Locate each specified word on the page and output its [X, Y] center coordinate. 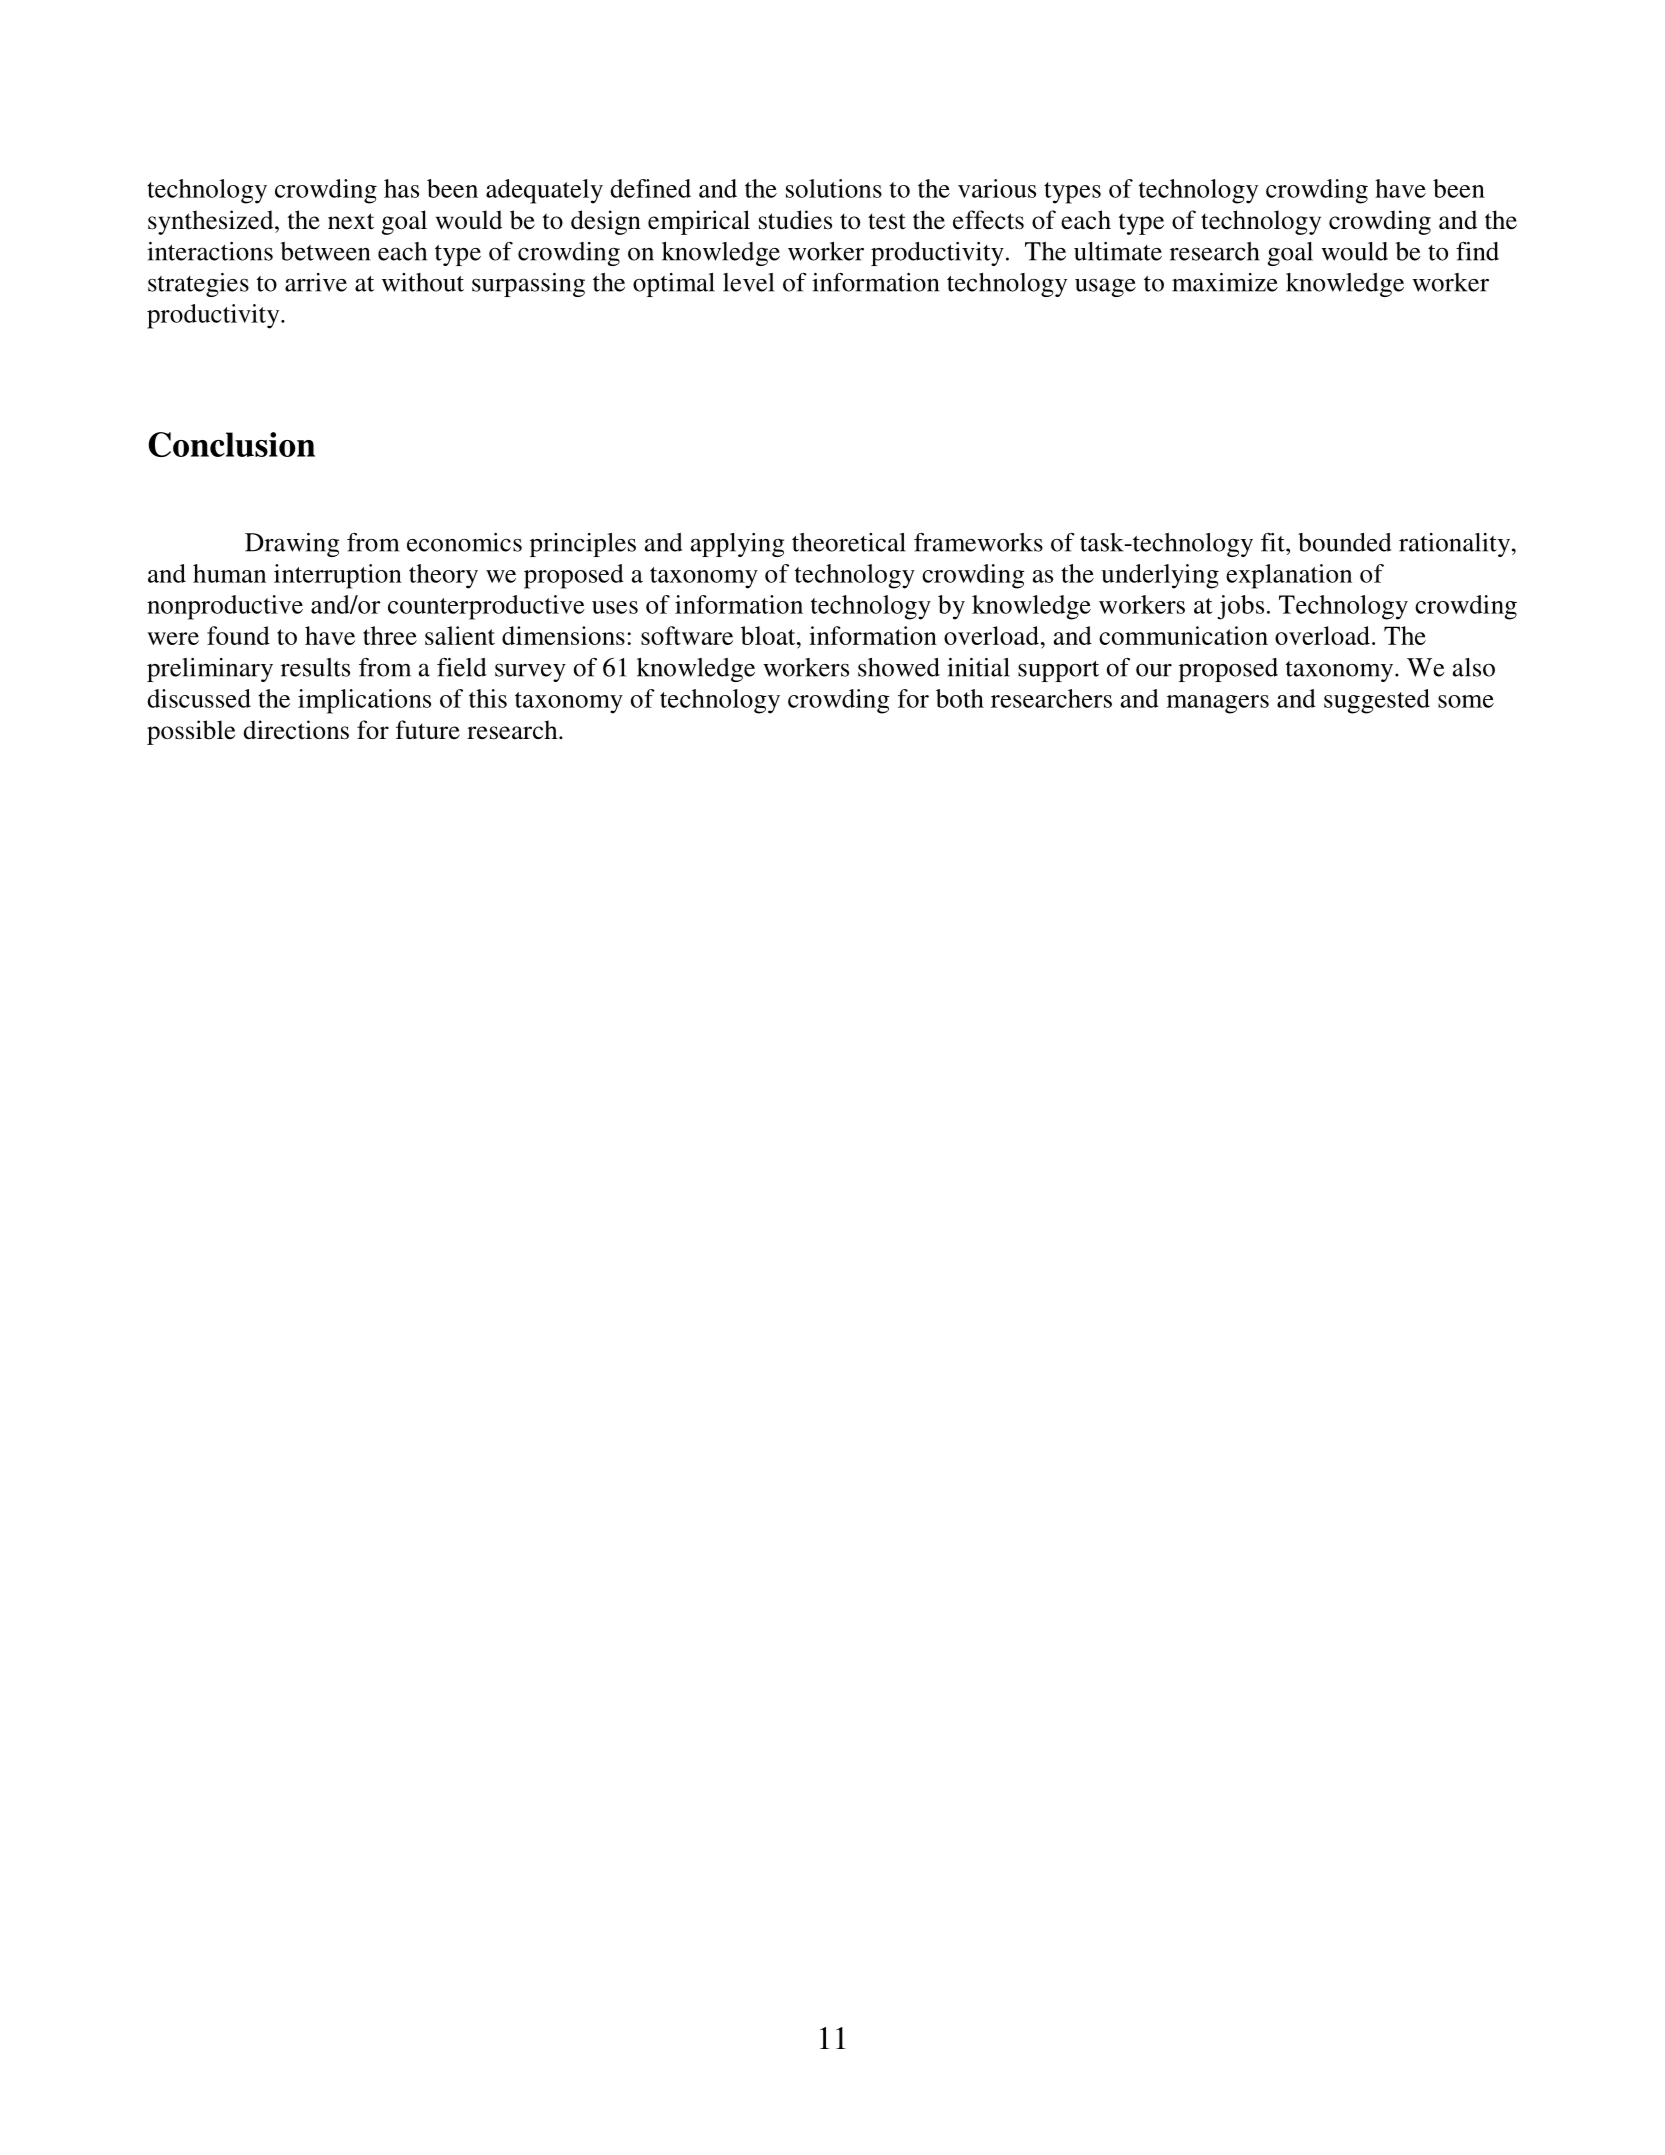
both [960, 698]
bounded [1344, 542]
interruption [338, 576]
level [748, 282]
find [1477, 251]
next [351, 221]
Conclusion [231, 444]
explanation [1289, 576]
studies [795, 220]
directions [296, 730]
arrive [316, 282]
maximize [1225, 282]
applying [737, 545]
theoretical [849, 542]
